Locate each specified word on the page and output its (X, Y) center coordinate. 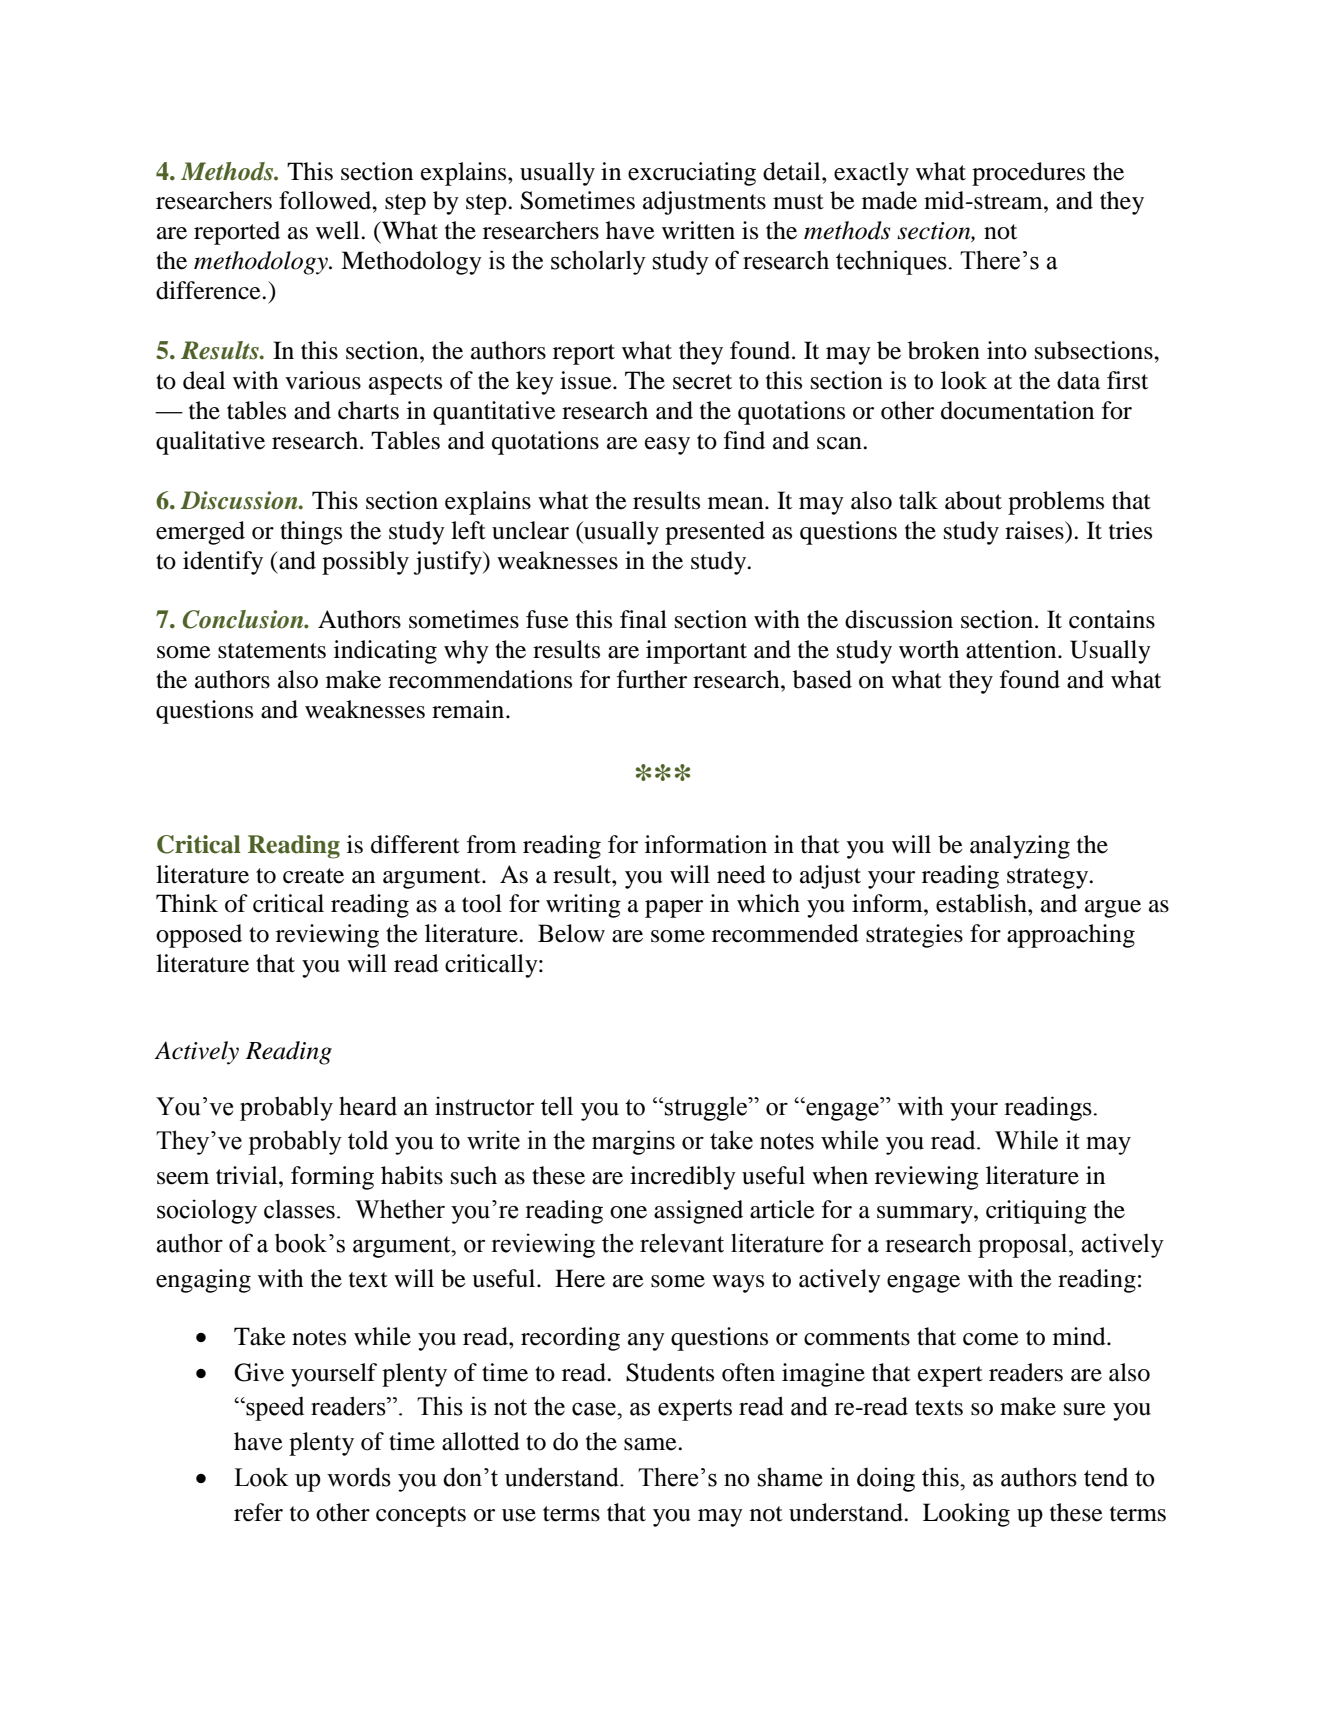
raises (1035, 530)
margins (633, 1142)
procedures (1028, 174)
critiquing (1036, 1212)
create (313, 876)
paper (674, 909)
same (651, 1444)
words (359, 1477)
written (698, 230)
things (311, 533)
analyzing (1020, 847)
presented (715, 533)
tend (1106, 1477)
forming (332, 1178)
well (339, 230)
